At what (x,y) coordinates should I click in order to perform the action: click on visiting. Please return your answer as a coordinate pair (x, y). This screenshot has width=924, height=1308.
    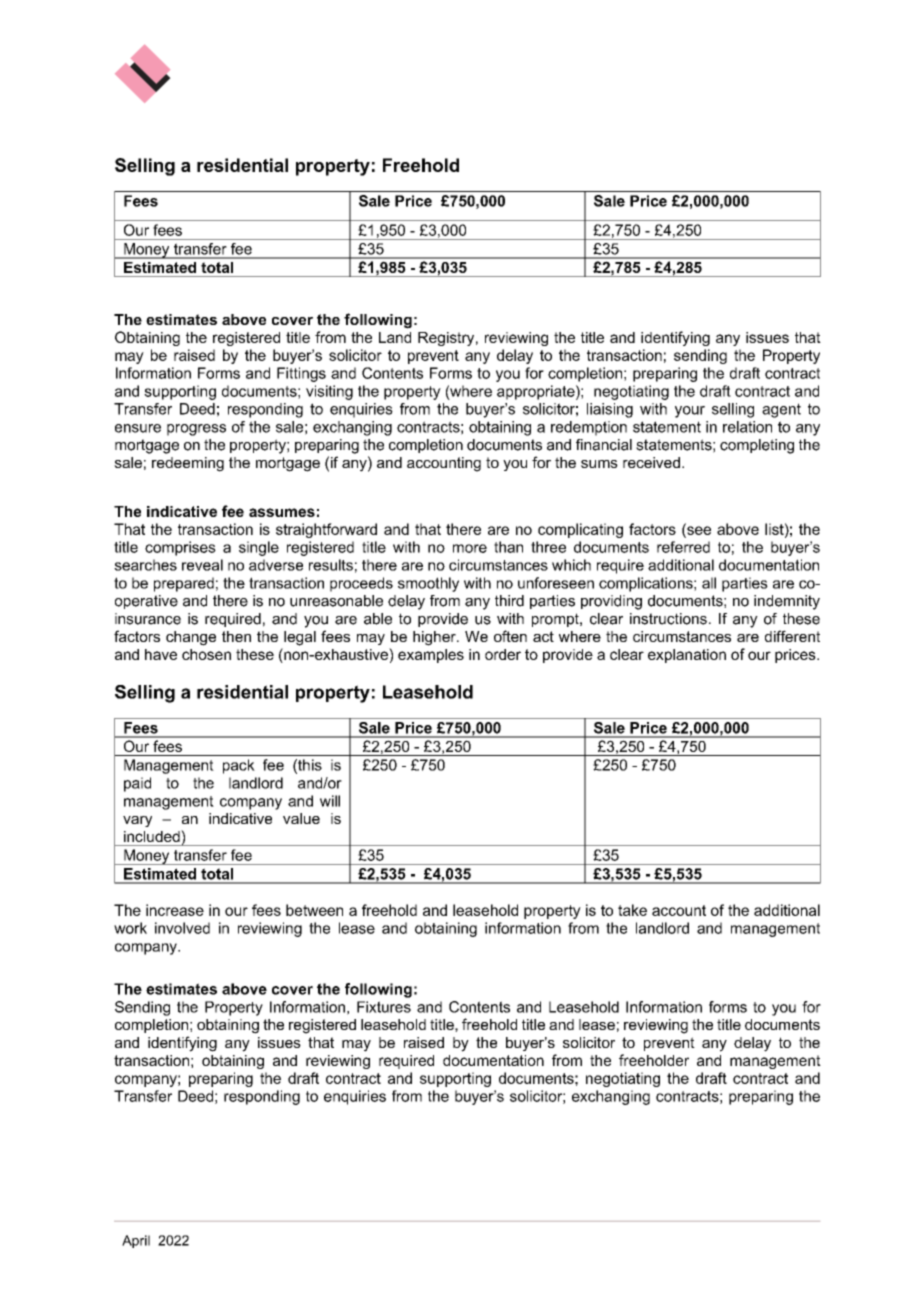
    Looking at the image, I should click on (329, 392).
